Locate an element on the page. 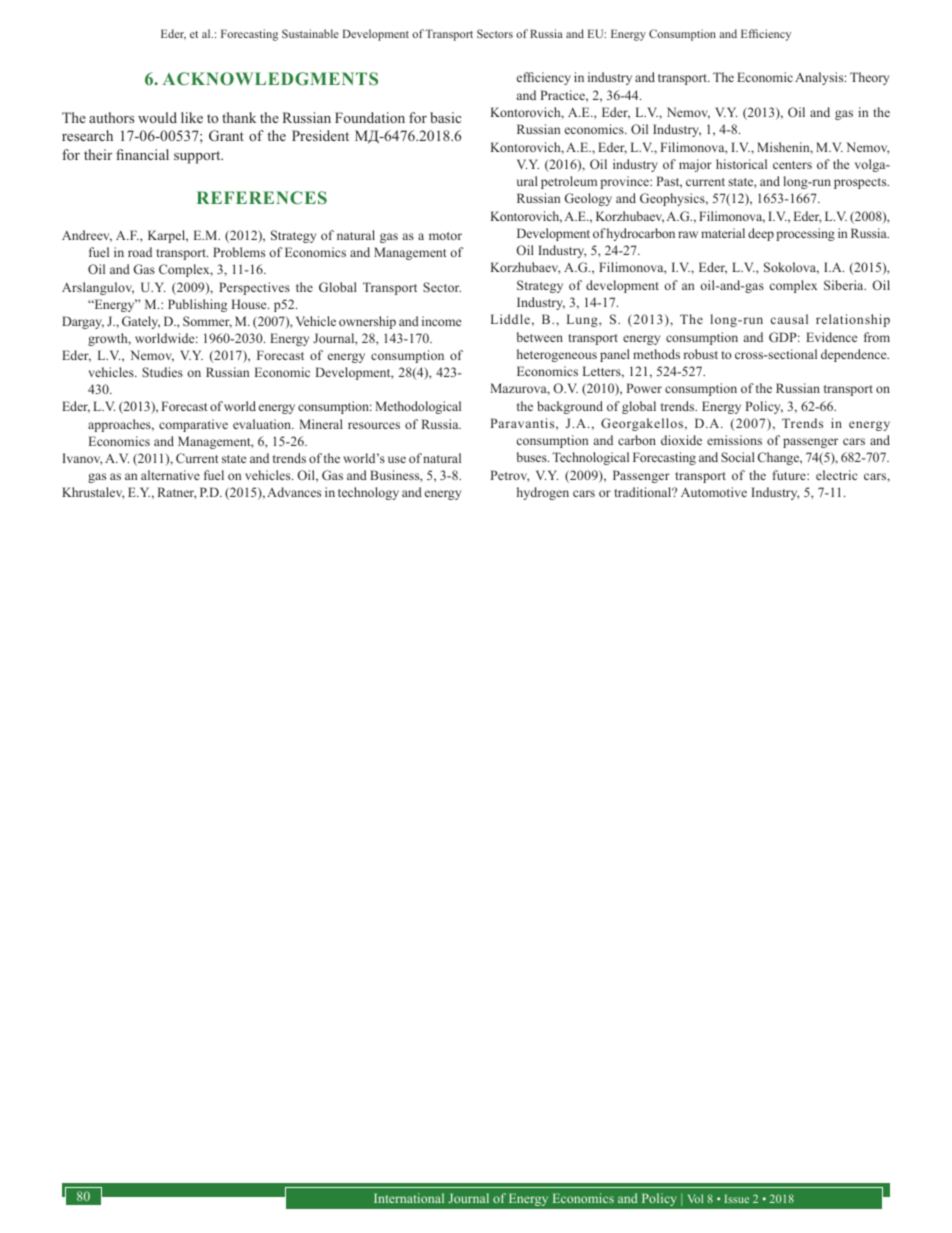  traditional is located at coordinates (644, 492).
